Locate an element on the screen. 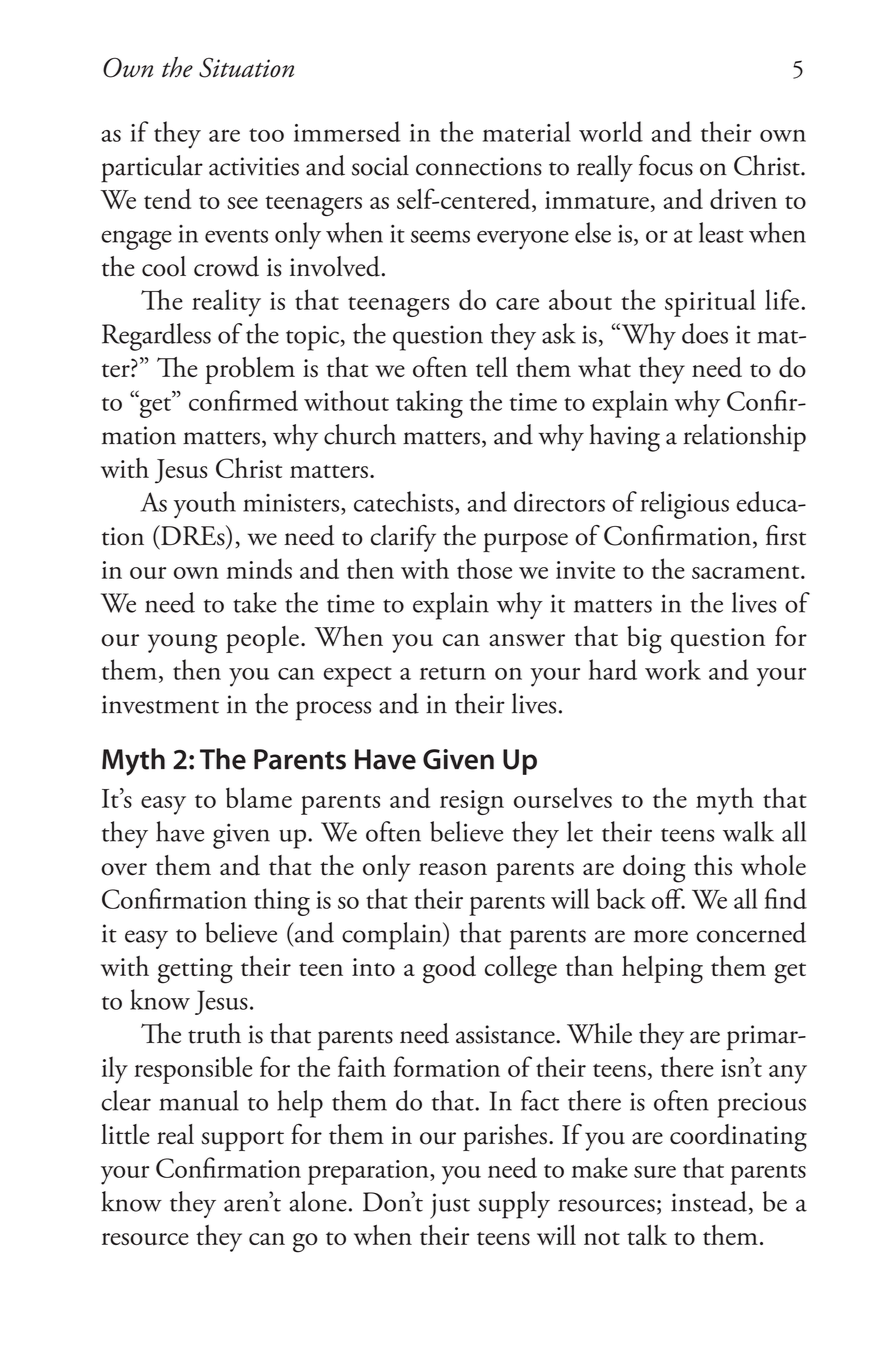  activities is located at coordinates (254, 166).
